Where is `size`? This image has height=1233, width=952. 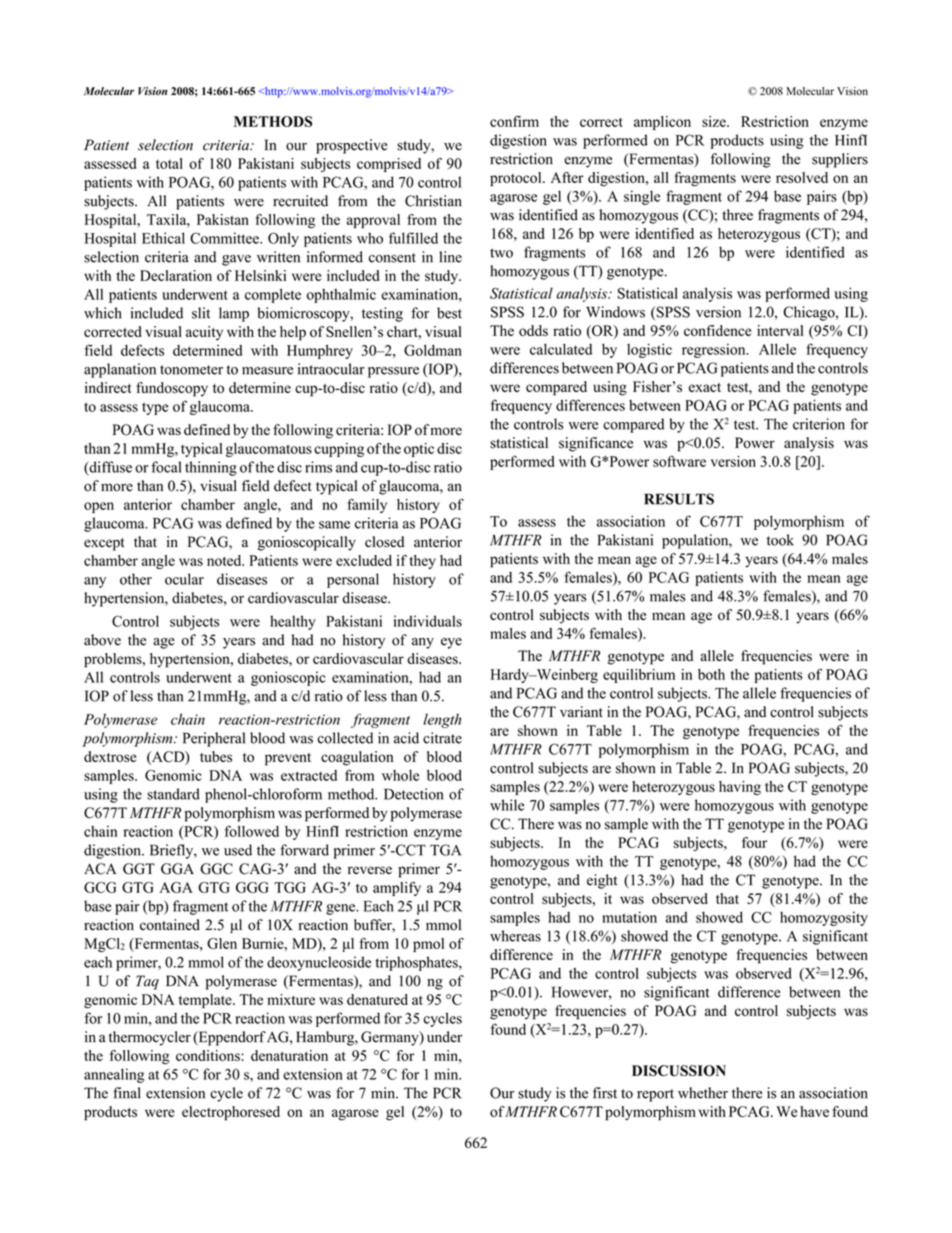 size is located at coordinates (715, 121).
